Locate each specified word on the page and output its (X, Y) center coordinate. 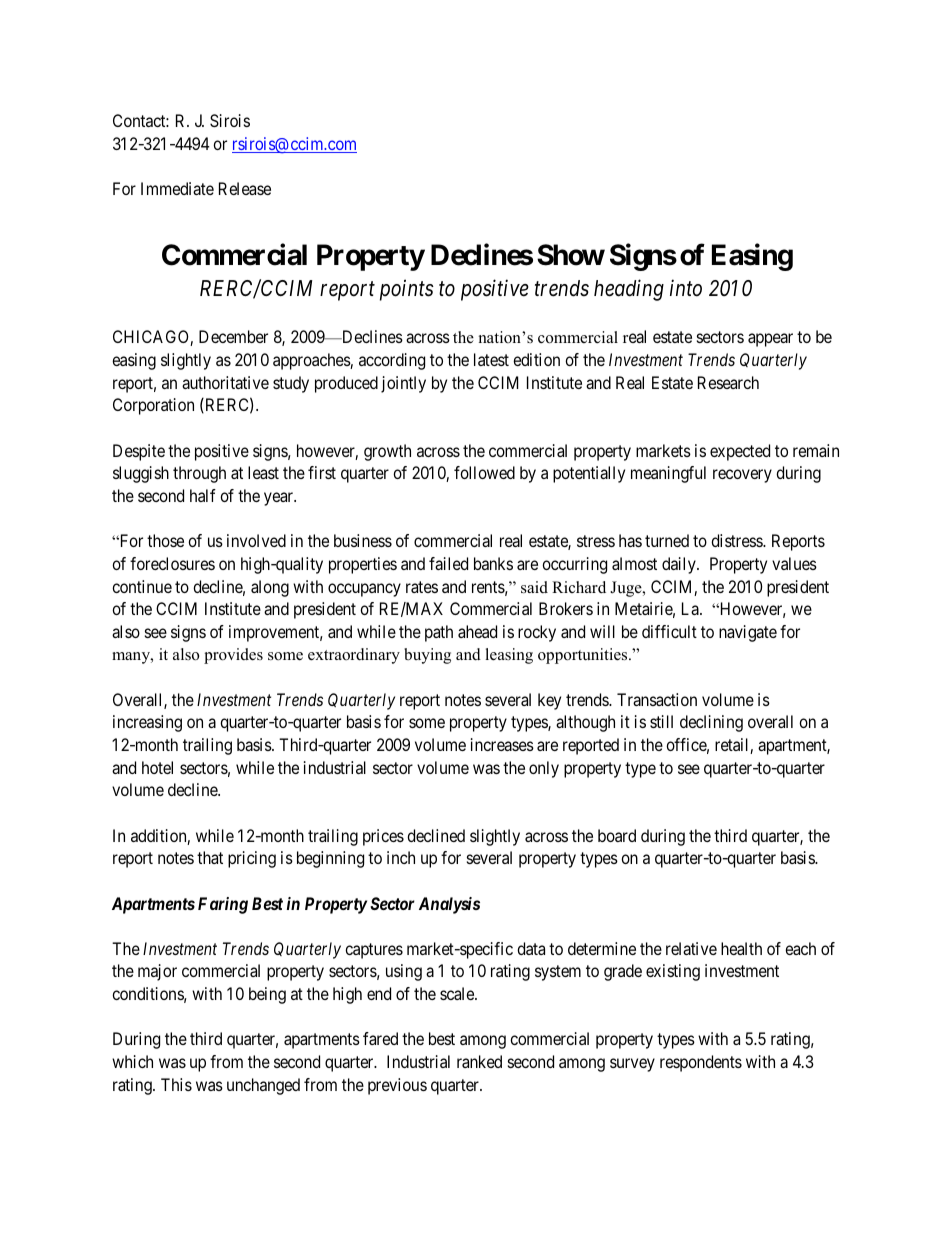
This (176, 1084)
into (686, 288)
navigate (748, 633)
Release (245, 188)
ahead (477, 631)
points (407, 290)
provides (233, 656)
